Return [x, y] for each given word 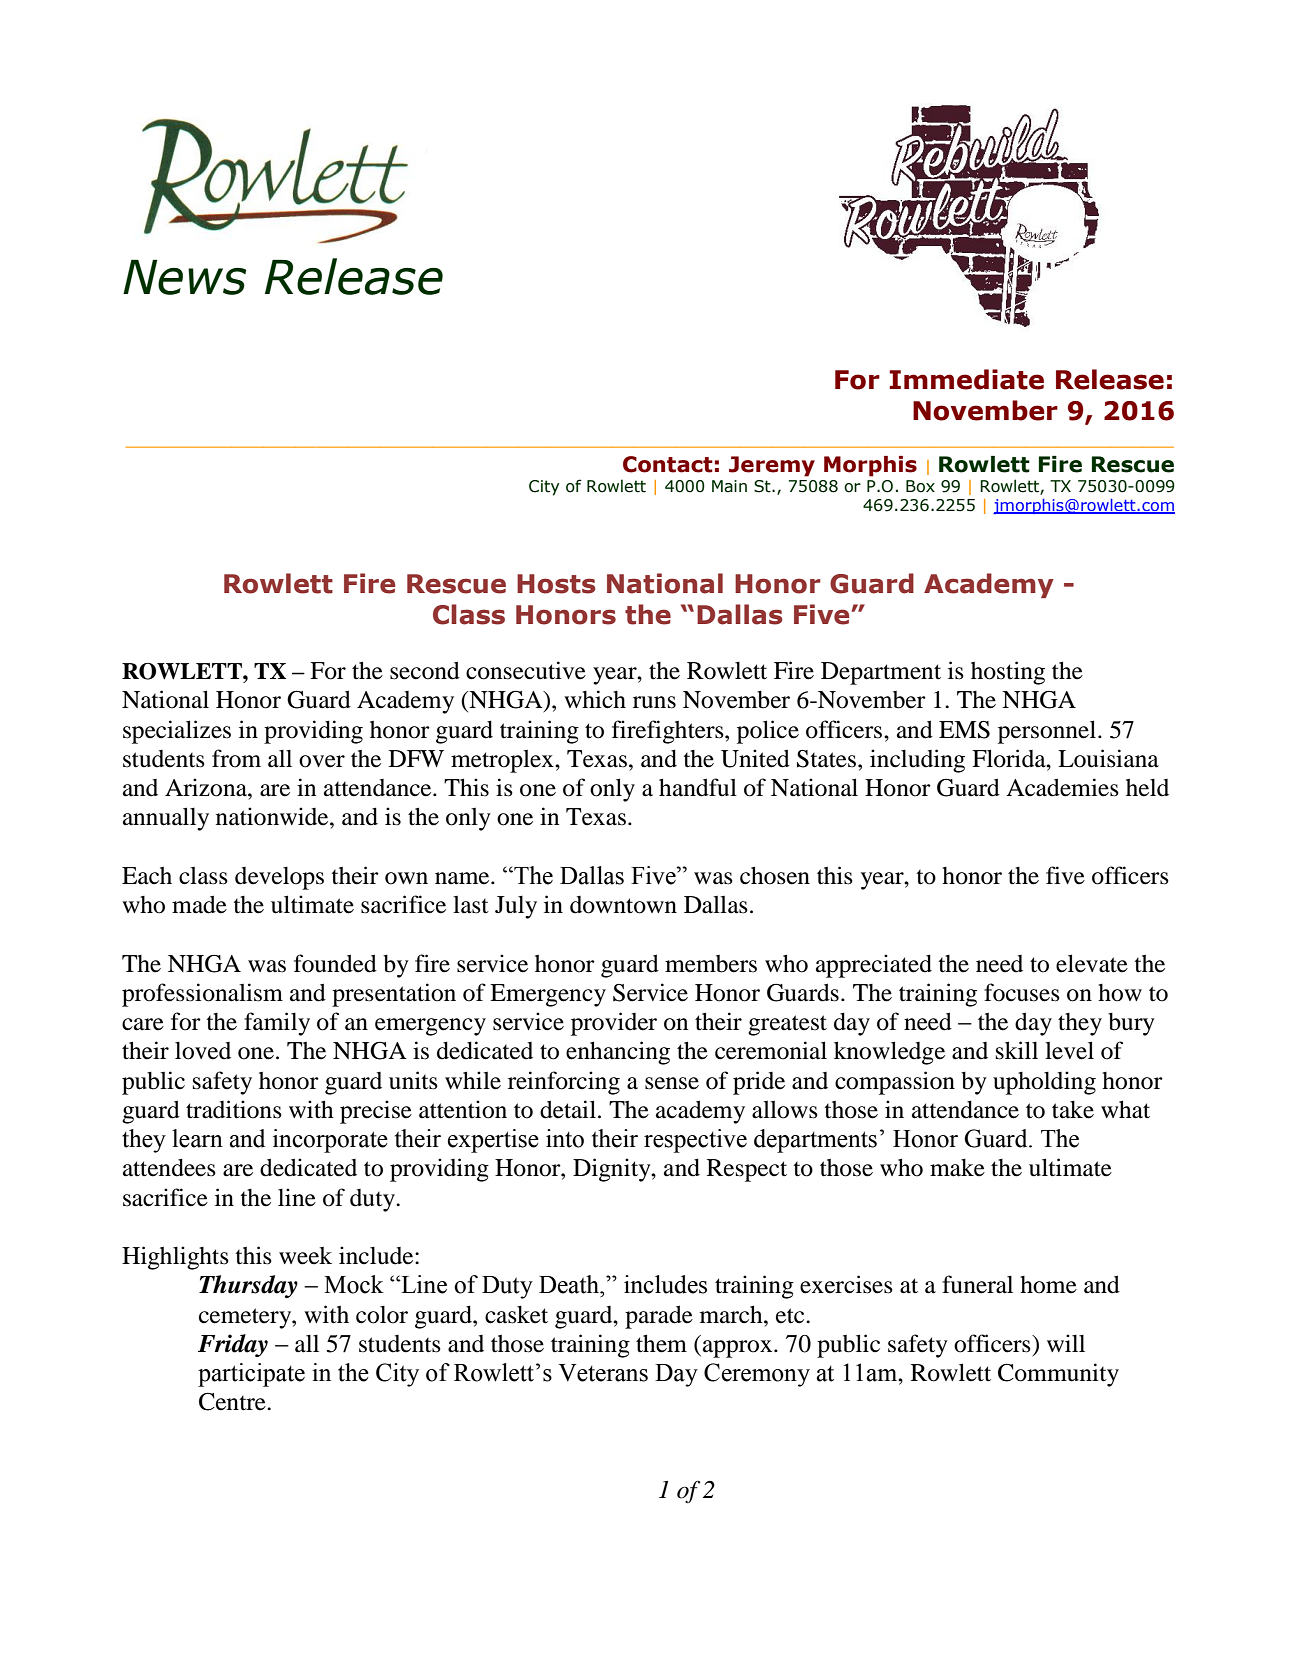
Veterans [603, 1373]
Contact [668, 464]
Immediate [966, 379]
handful [698, 787]
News [184, 277]
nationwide [273, 816]
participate [251, 1375]
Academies [1062, 787]
